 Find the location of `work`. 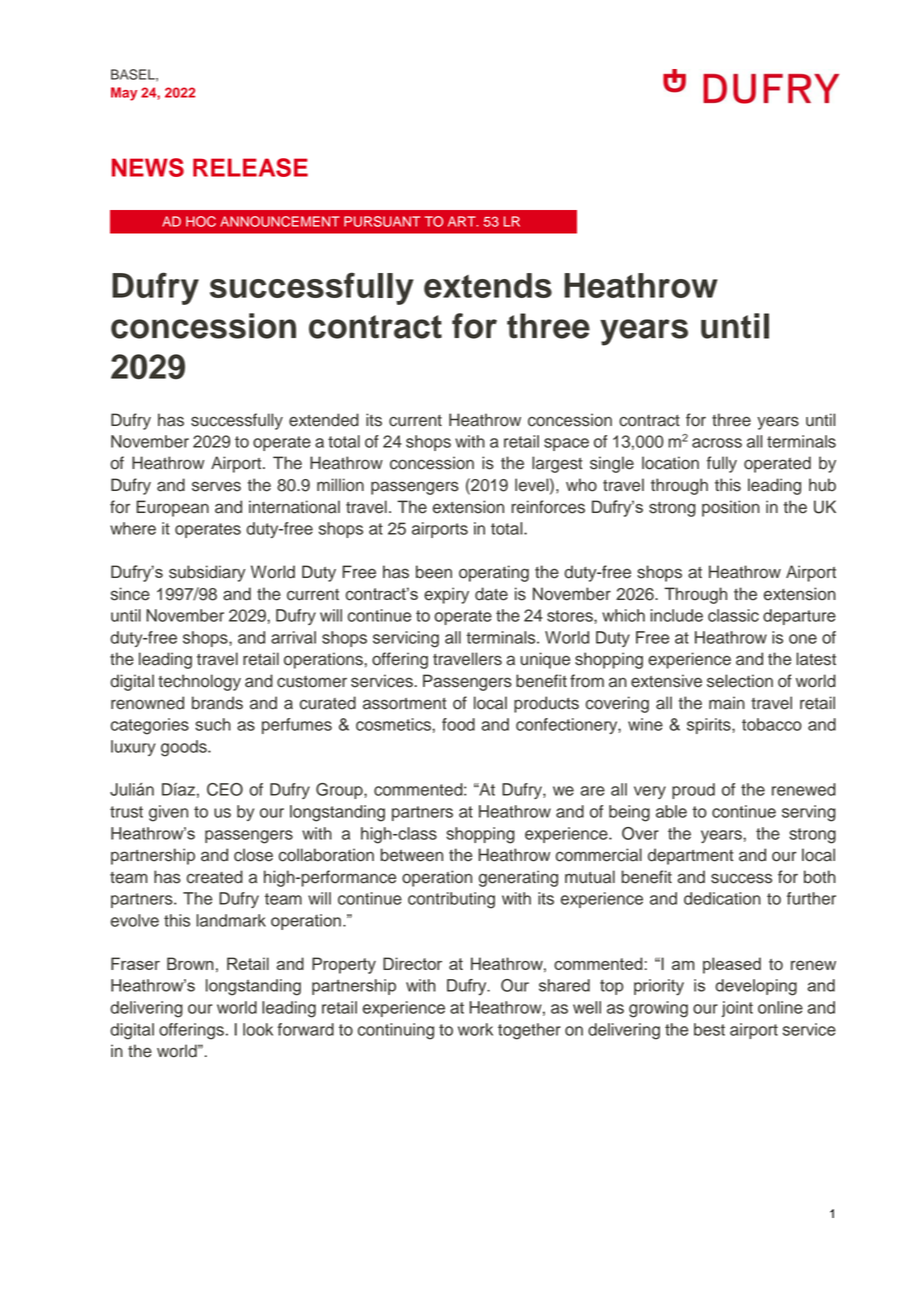

work is located at coordinates (475, 1029).
